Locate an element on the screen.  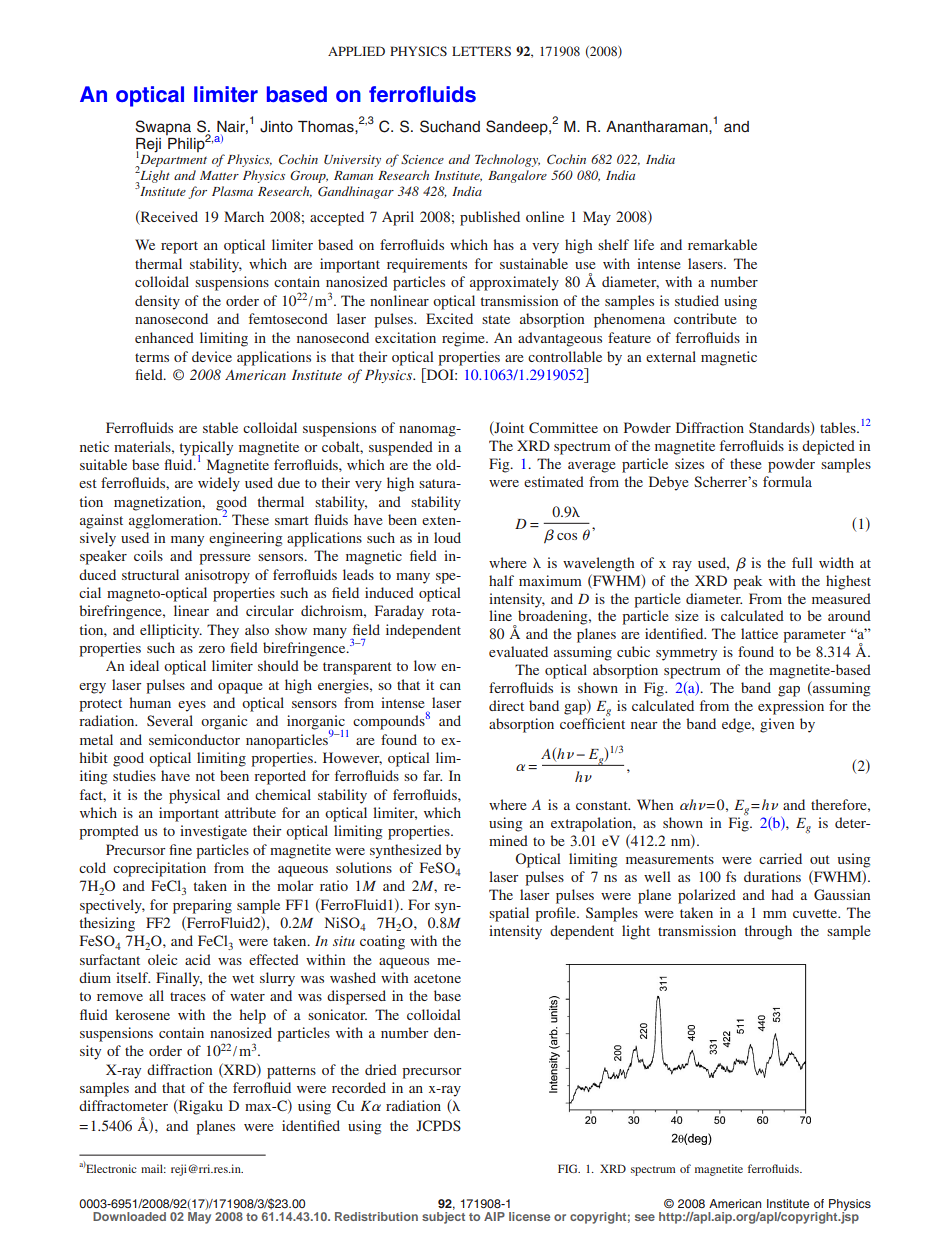
Matter is located at coordinates (219, 175).
